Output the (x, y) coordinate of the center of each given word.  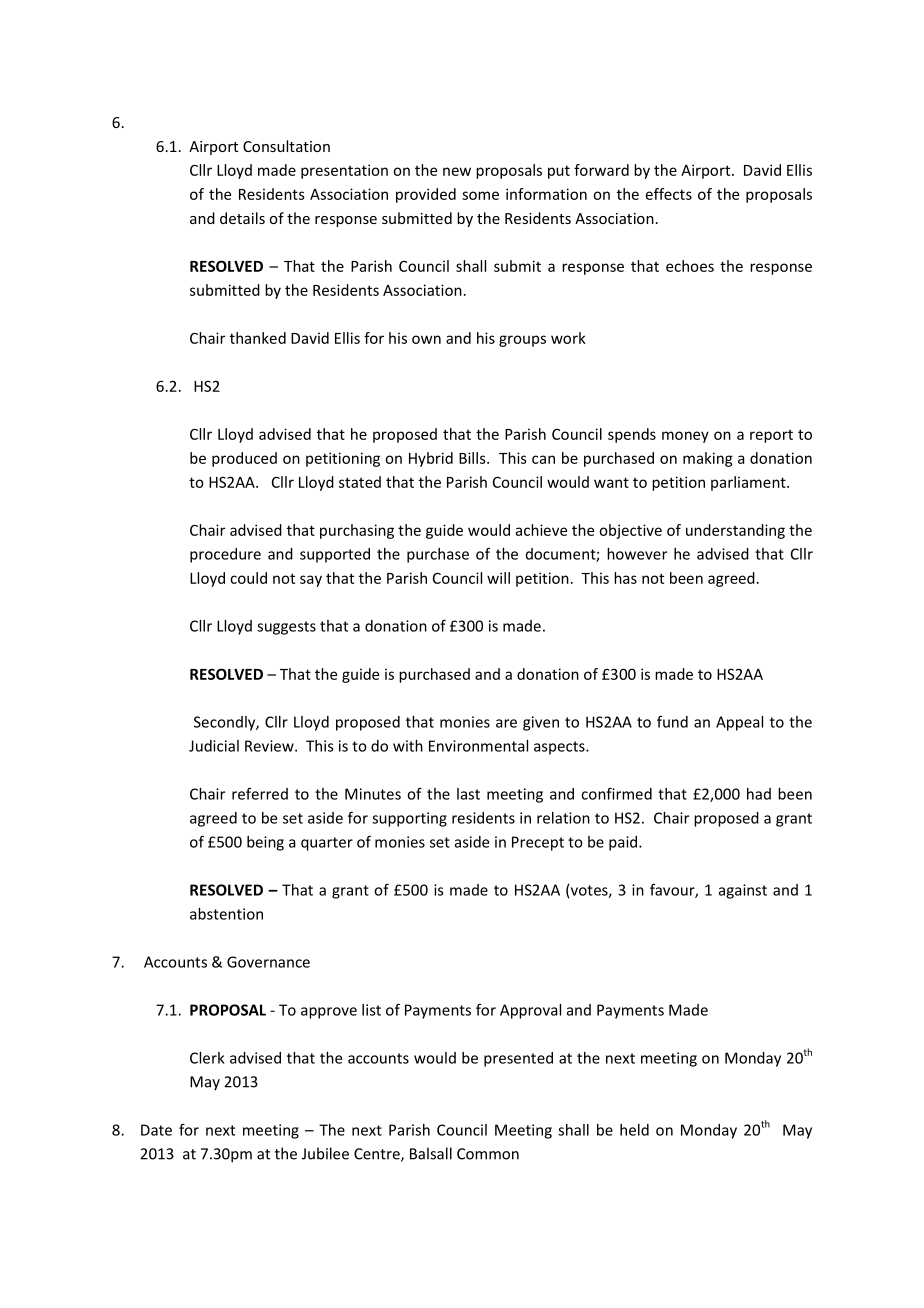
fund (672, 722)
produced (244, 459)
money (685, 437)
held (634, 1130)
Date (156, 1130)
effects (669, 194)
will (498, 578)
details (242, 218)
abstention (226, 914)
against (743, 891)
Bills (473, 458)
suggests (286, 628)
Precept (538, 843)
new (457, 171)
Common (488, 1154)
